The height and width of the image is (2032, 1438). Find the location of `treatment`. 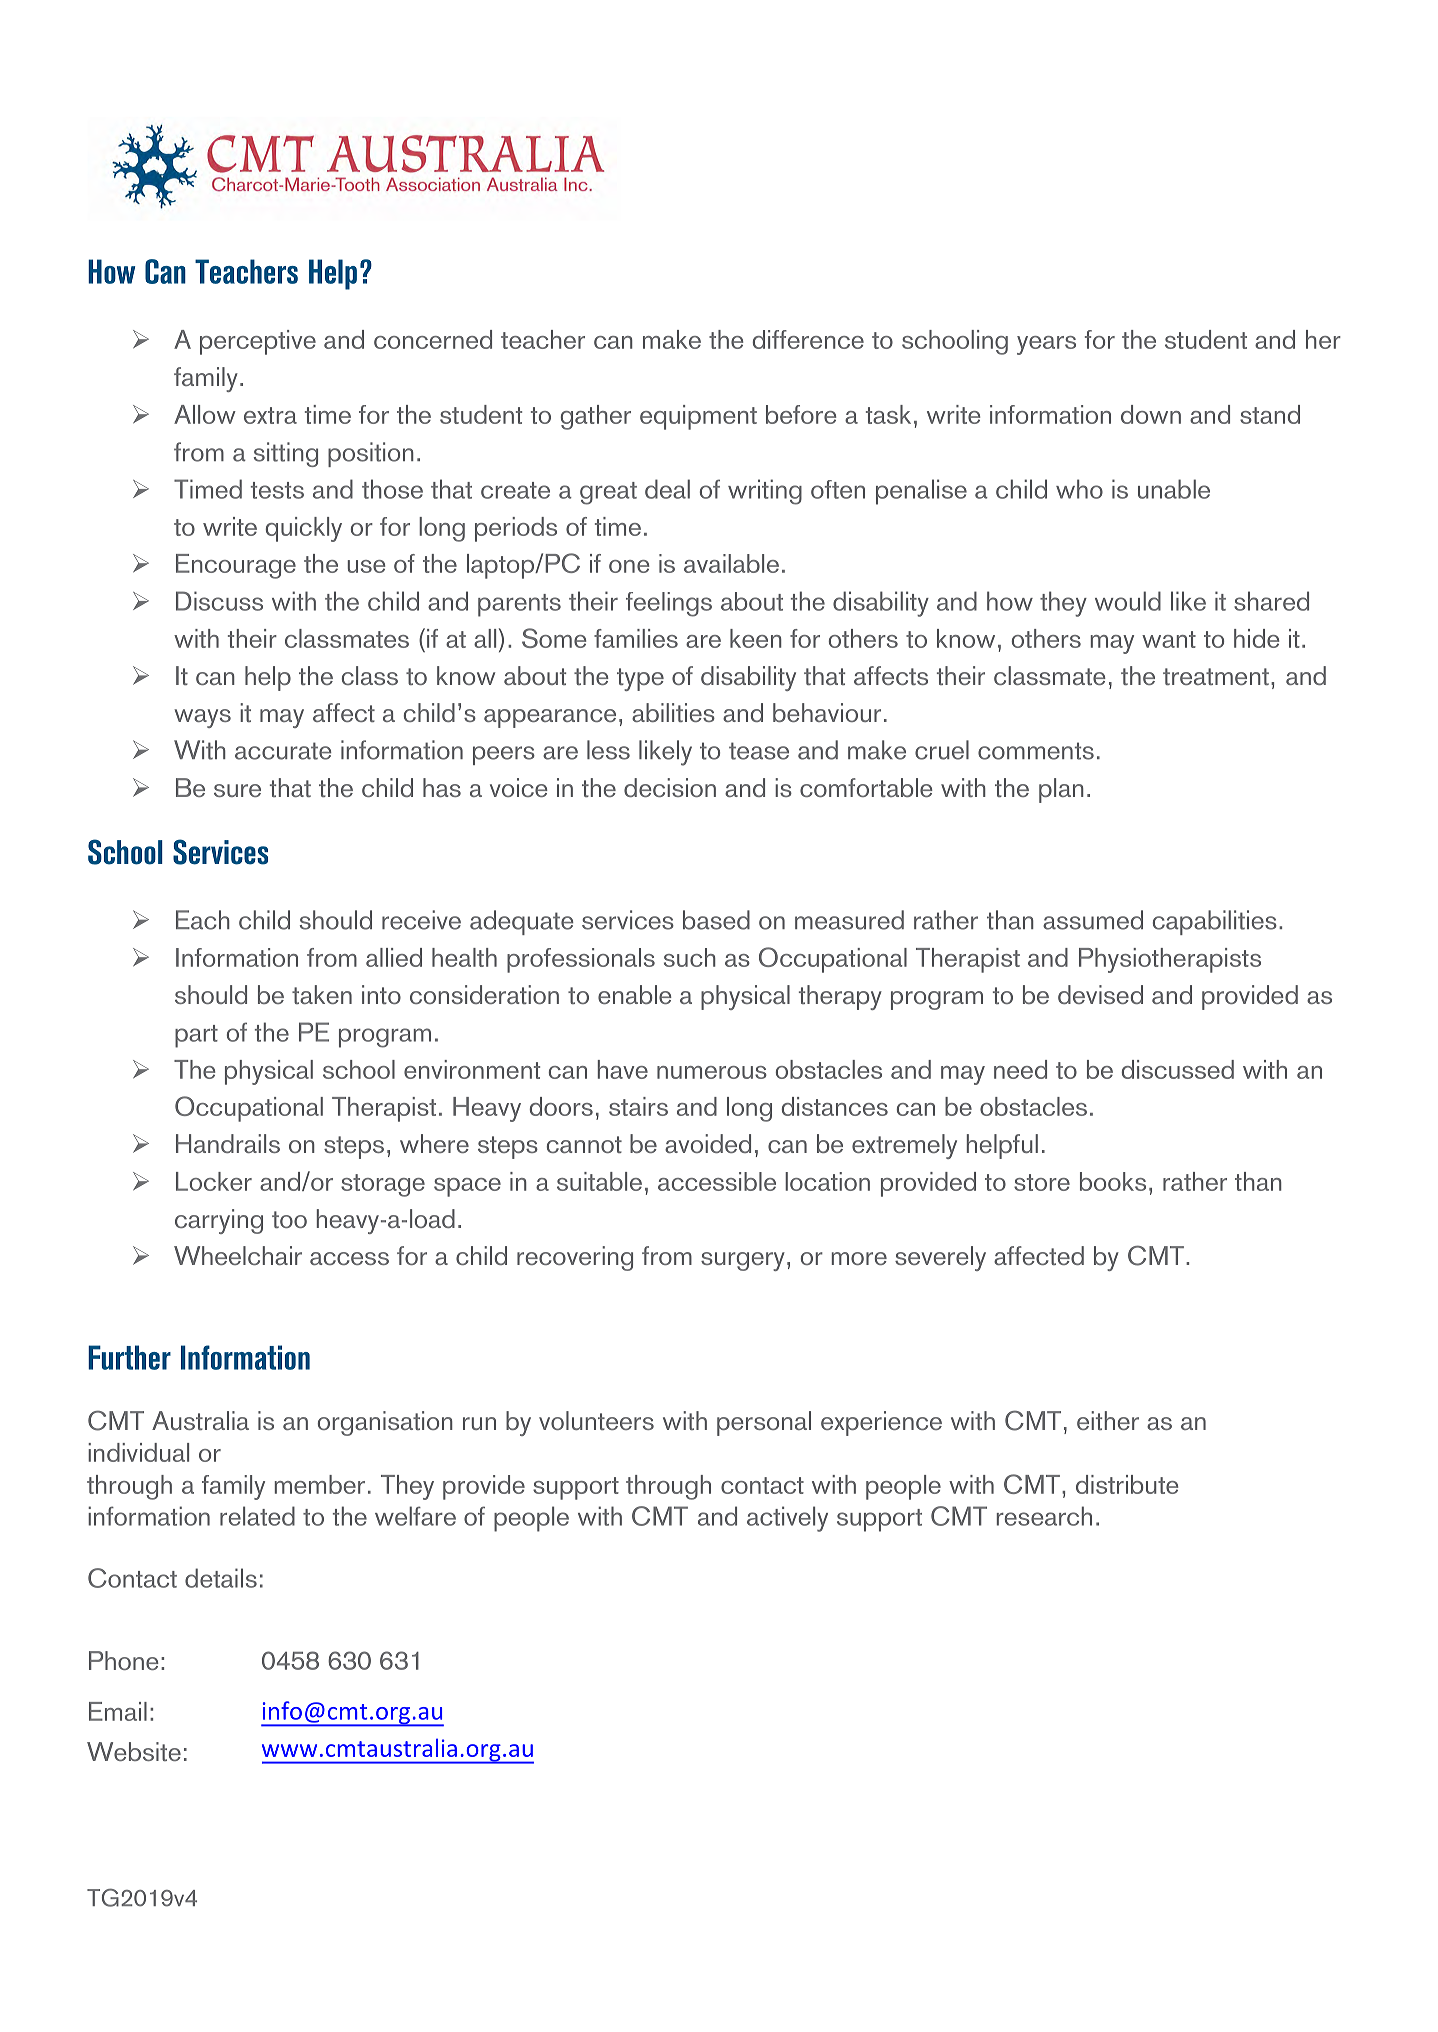

treatment is located at coordinates (1216, 676).
